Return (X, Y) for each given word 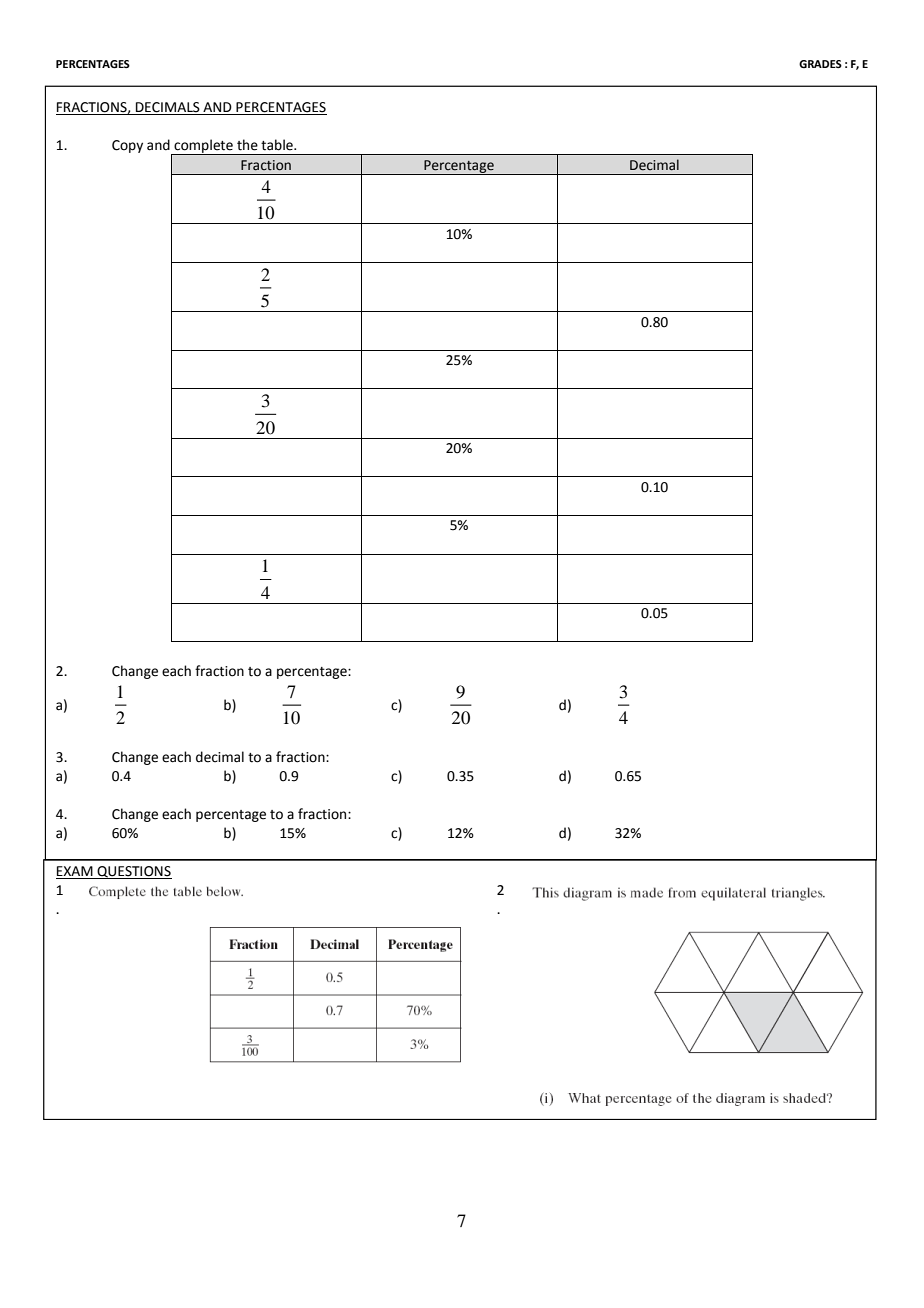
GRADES (820, 64)
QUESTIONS (133, 872)
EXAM (75, 871)
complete (203, 147)
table (278, 145)
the (247, 145)
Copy (127, 146)
